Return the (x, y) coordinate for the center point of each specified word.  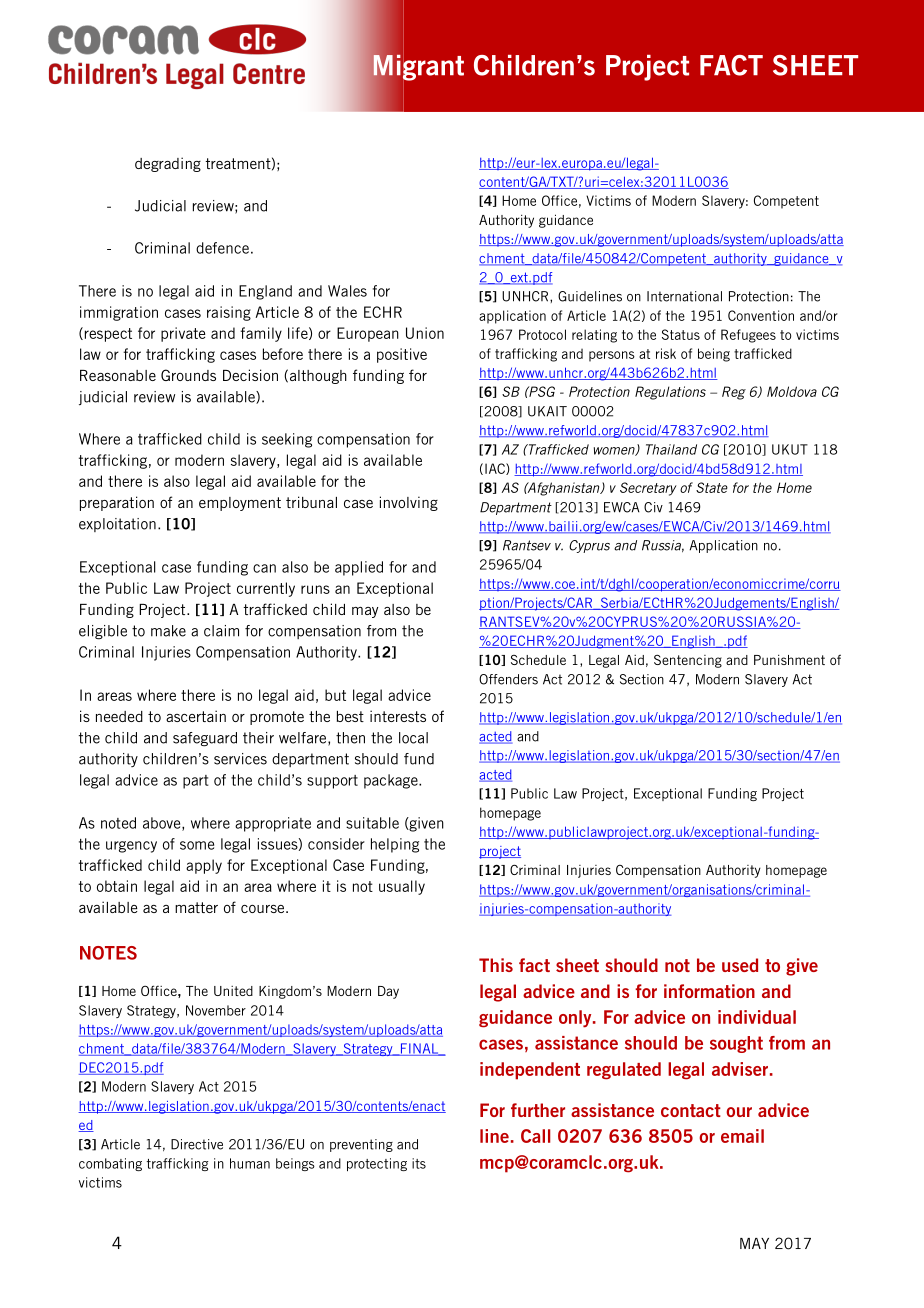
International (684, 296)
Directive (197, 1144)
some (197, 845)
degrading (168, 164)
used (740, 965)
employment (240, 504)
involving (409, 503)
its (419, 1163)
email (742, 1136)
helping (395, 845)
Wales (347, 291)
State (712, 487)
